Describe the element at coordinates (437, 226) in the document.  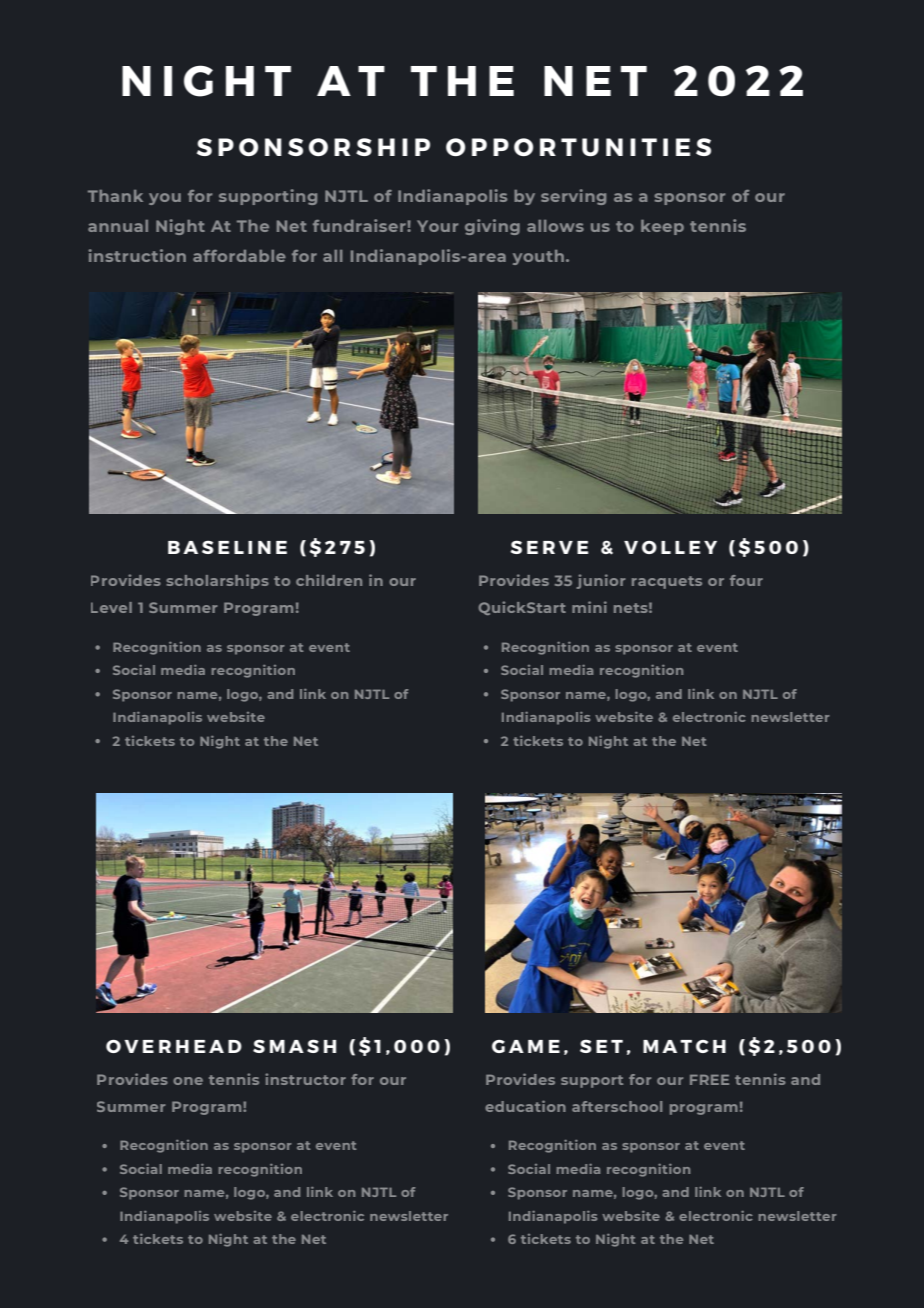
I see `Your` at that location.
